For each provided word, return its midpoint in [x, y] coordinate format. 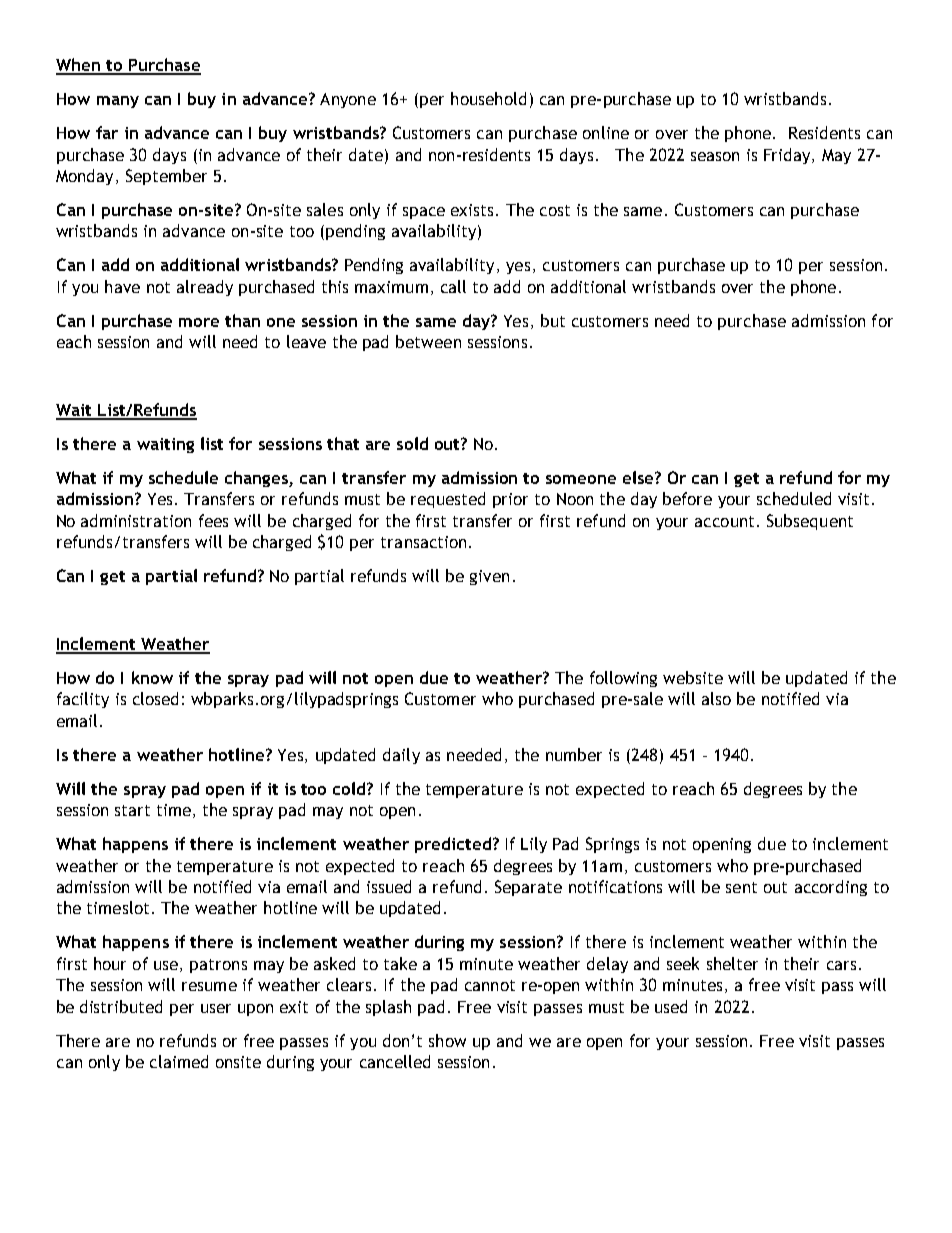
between [428, 341]
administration [136, 520]
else [639, 477]
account [724, 521]
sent [741, 887]
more [199, 322]
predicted [453, 845]
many [118, 102]
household [488, 98]
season [715, 156]
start [132, 810]
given [489, 577]
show [447, 1040]
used [671, 1006]
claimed [179, 1061]
